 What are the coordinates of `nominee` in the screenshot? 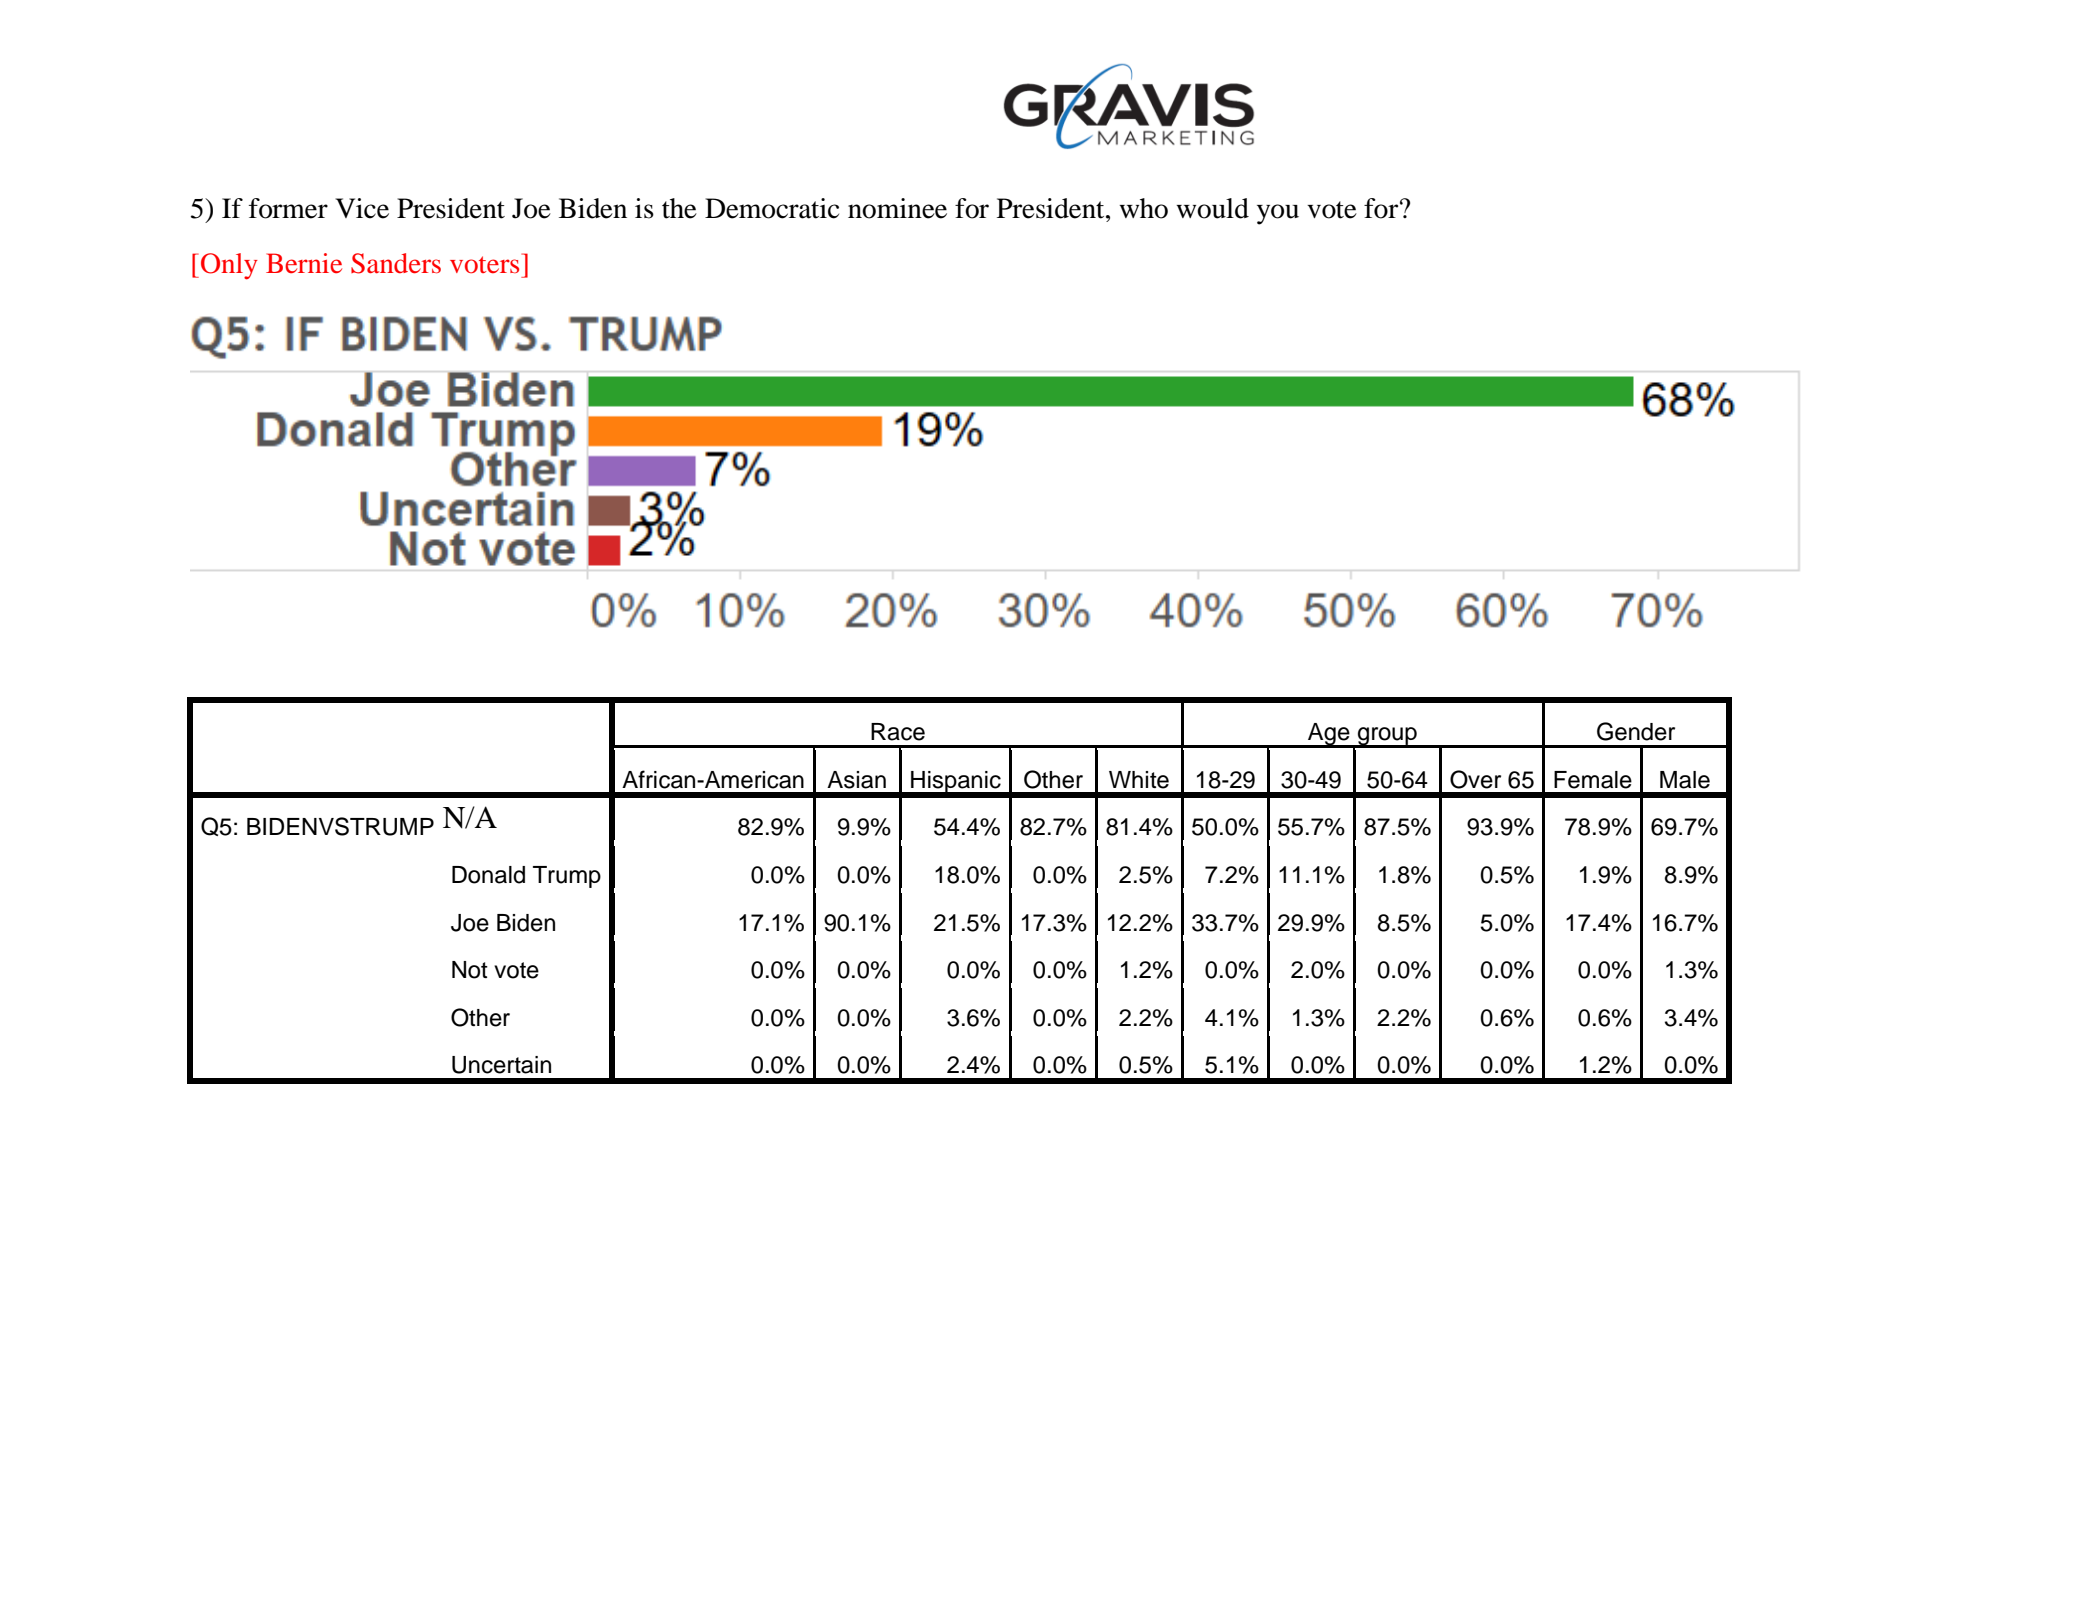 It's located at (897, 208).
